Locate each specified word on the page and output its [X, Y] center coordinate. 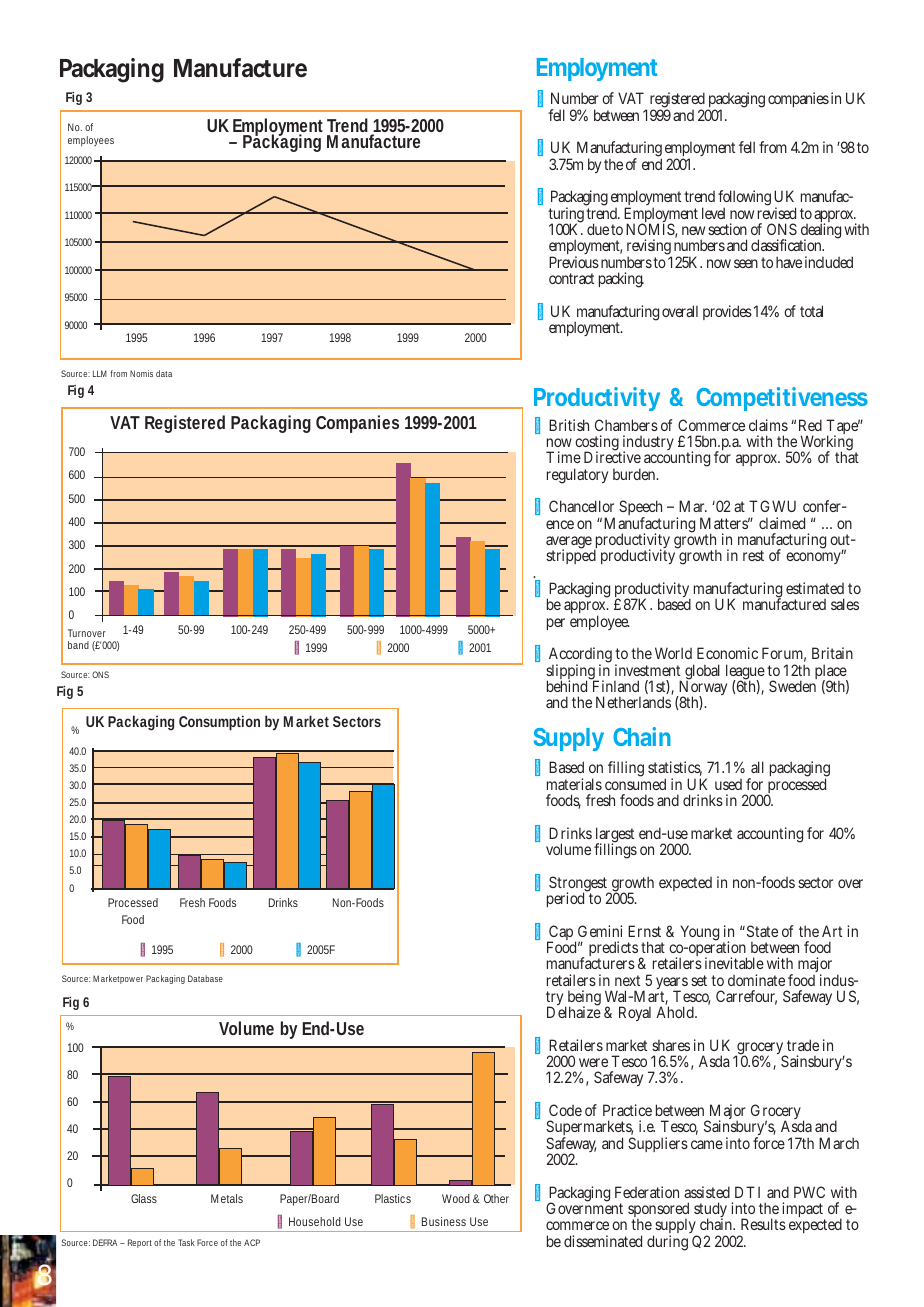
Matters [725, 523]
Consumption [219, 723]
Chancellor [581, 506]
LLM [100, 373]
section [727, 229]
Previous [574, 262]
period [567, 899]
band [78, 645]
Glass [144, 1198]
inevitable [734, 963]
